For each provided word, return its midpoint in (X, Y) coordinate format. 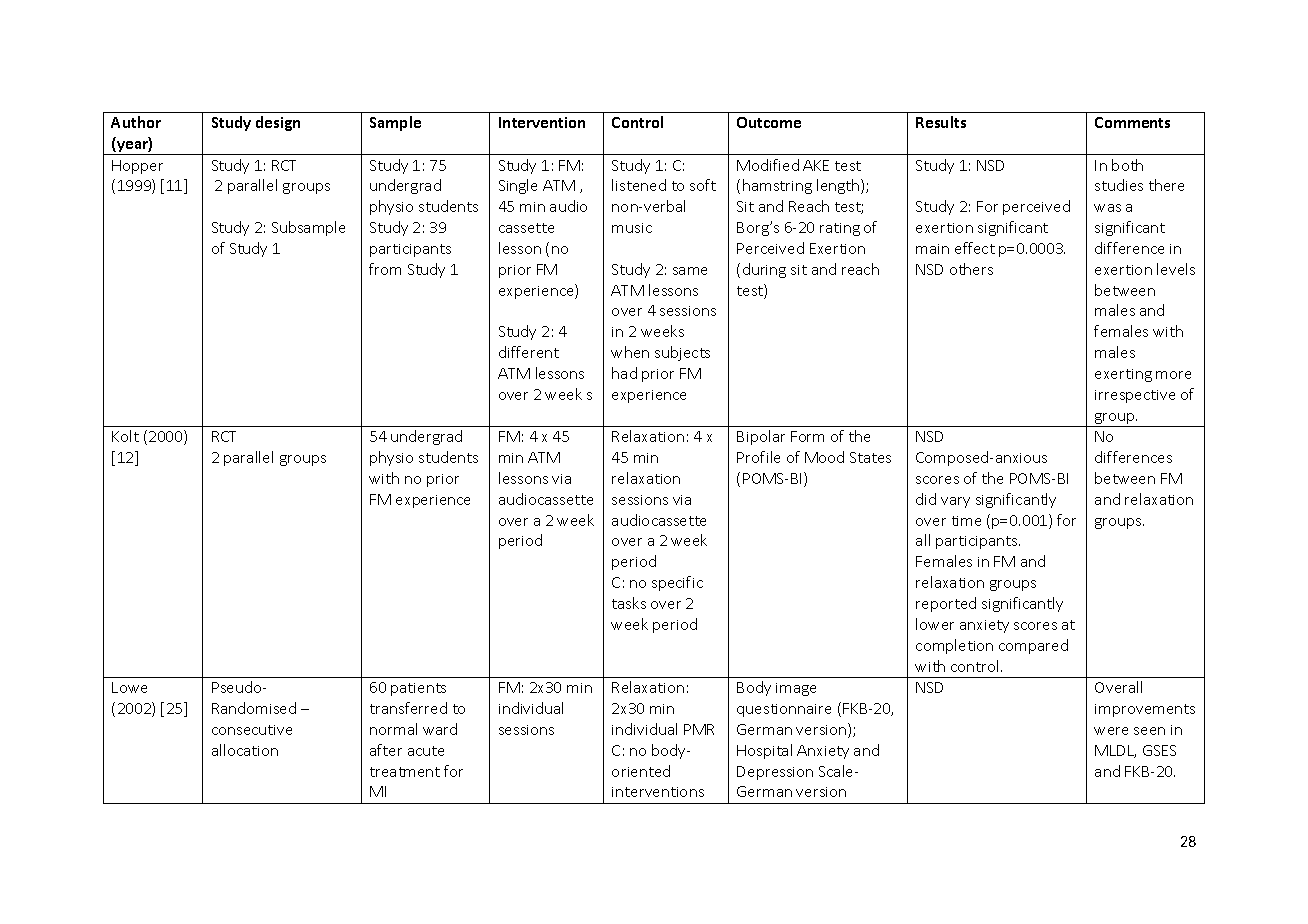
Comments (1132, 122)
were (1111, 731)
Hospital (764, 751)
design (278, 123)
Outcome (769, 122)
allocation (245, 750)
